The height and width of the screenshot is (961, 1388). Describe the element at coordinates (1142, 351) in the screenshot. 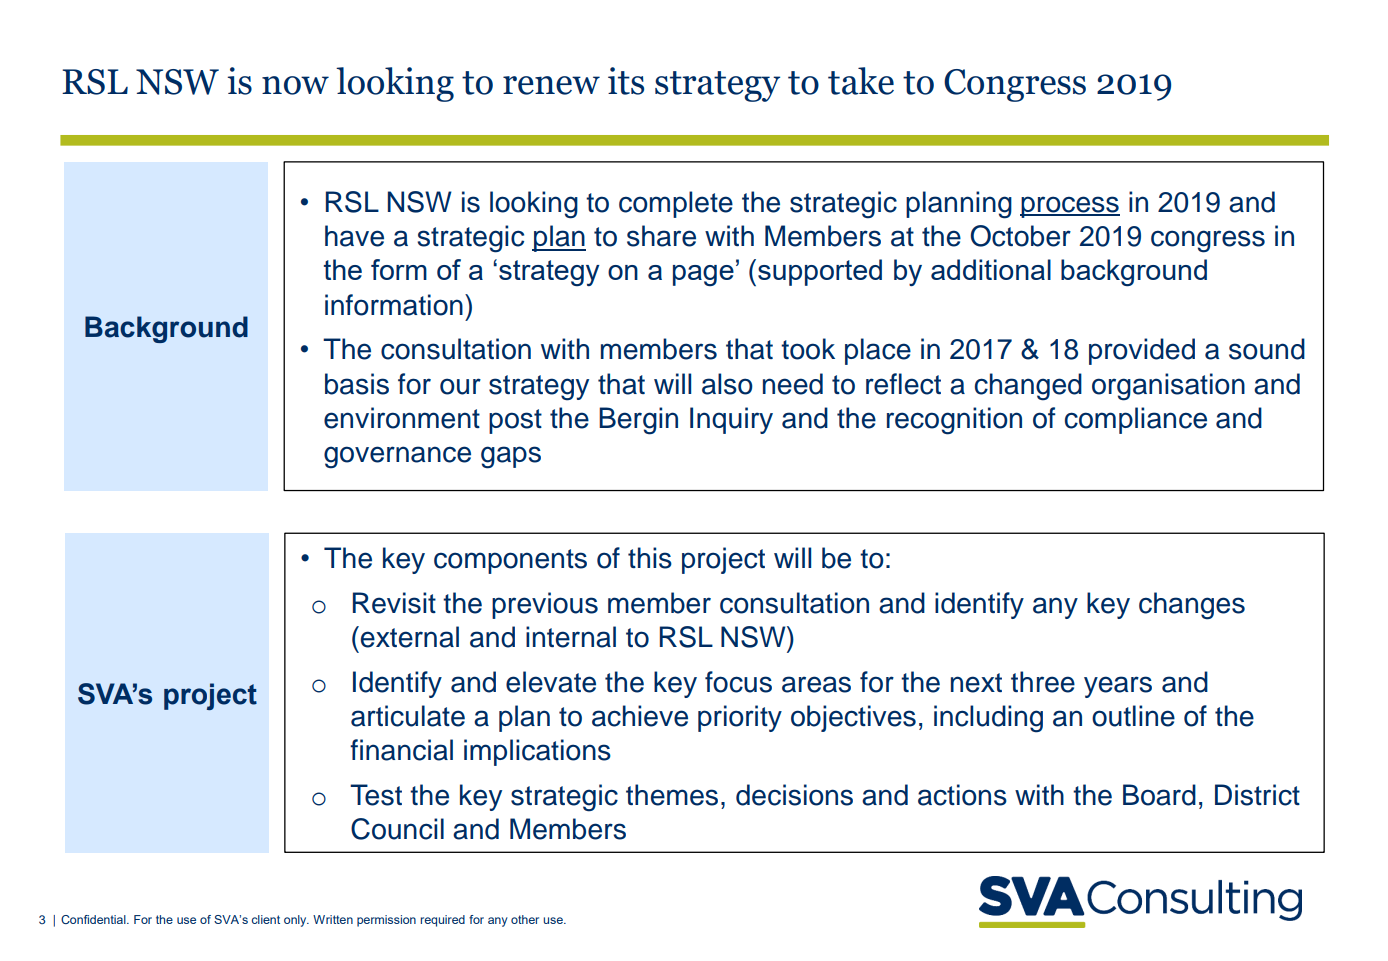

I see `provided` at that location.
